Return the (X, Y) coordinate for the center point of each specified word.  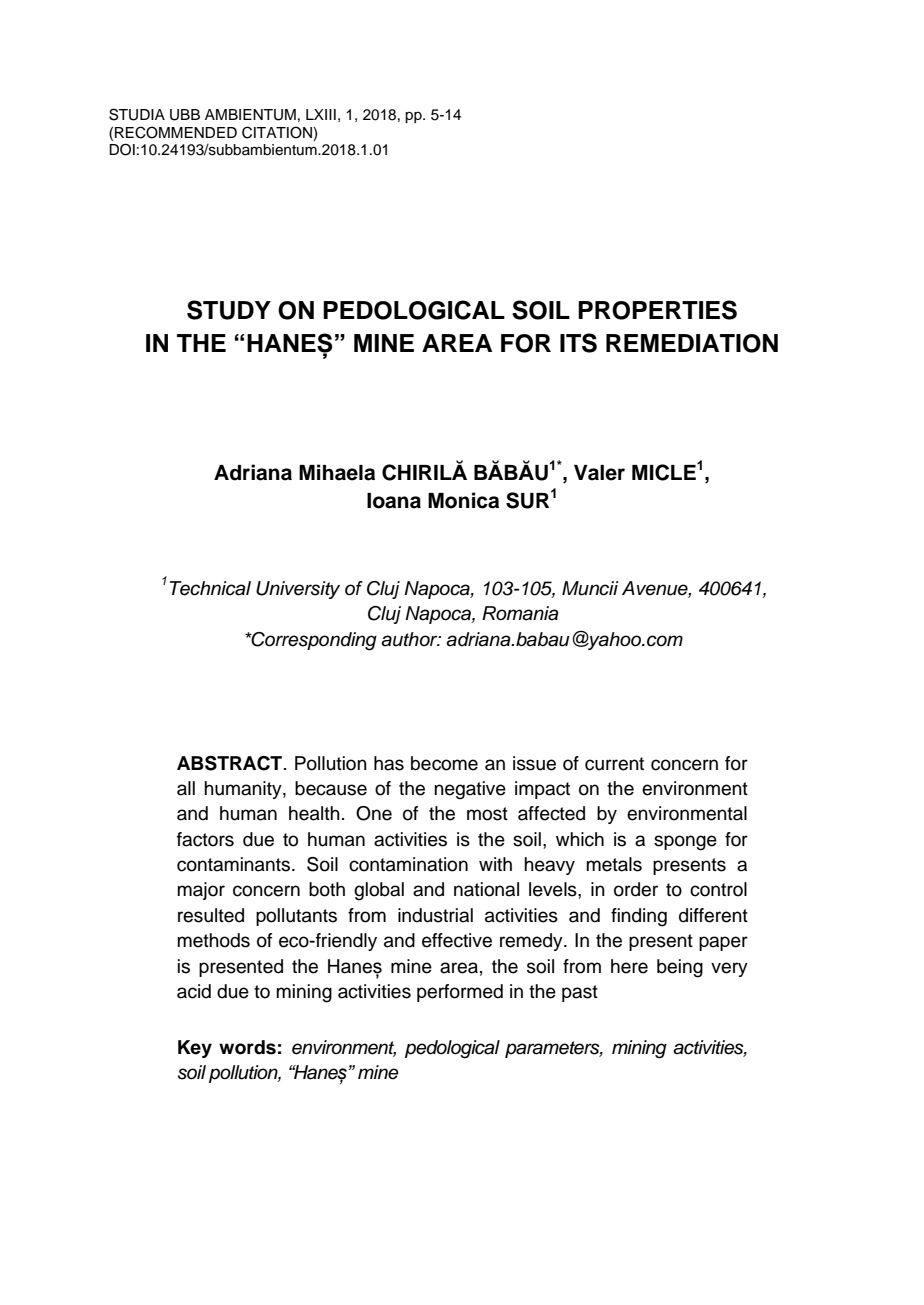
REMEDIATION (692, 343)
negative (470, 790)
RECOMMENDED (176, 132)
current (614, 764)
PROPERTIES (657, 310)
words (247, 1047)
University (298, 590)
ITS (578, 343)
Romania (520, 613)
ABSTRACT (231, 763)
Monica (463, 500)
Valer (599, 473)
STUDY (229, 310)
